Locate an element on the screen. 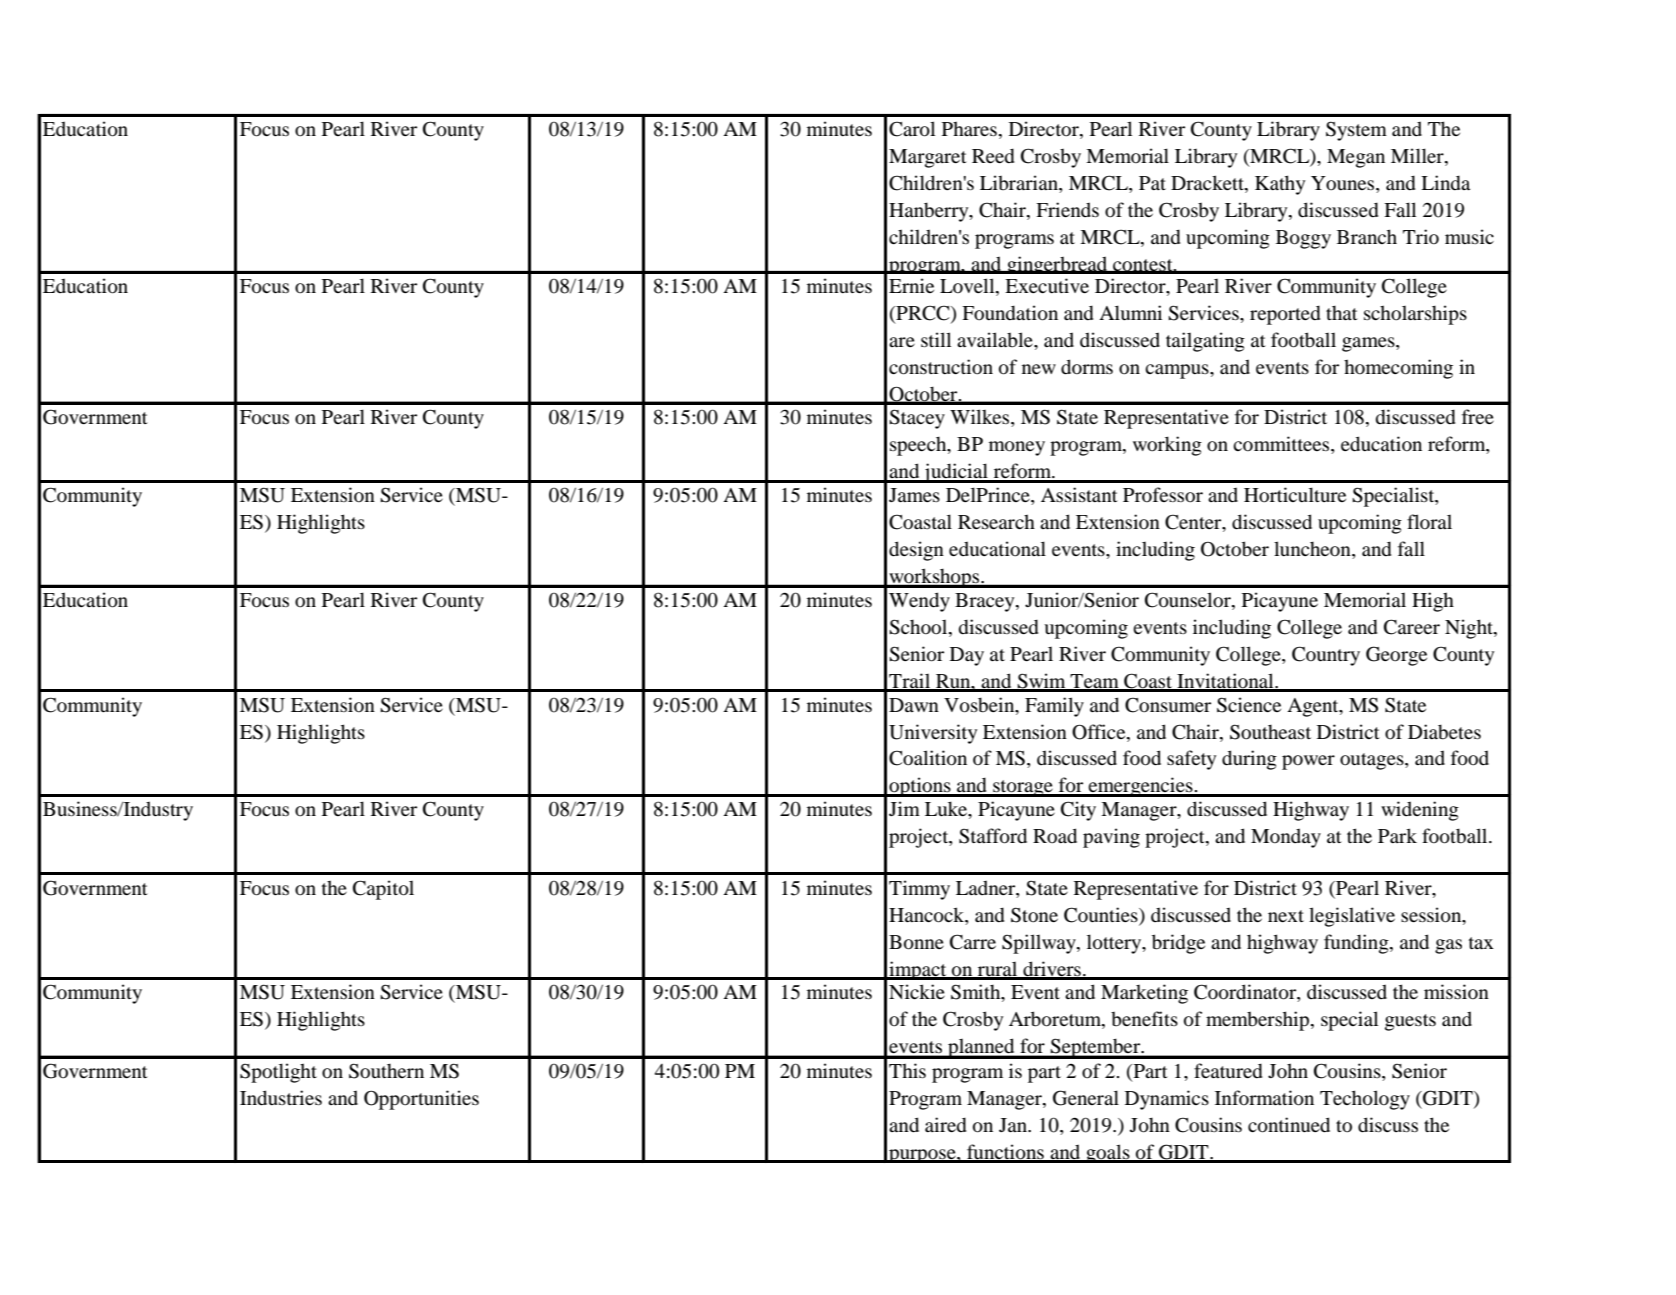  Opportunities is located at coordinates (421, 1100).
